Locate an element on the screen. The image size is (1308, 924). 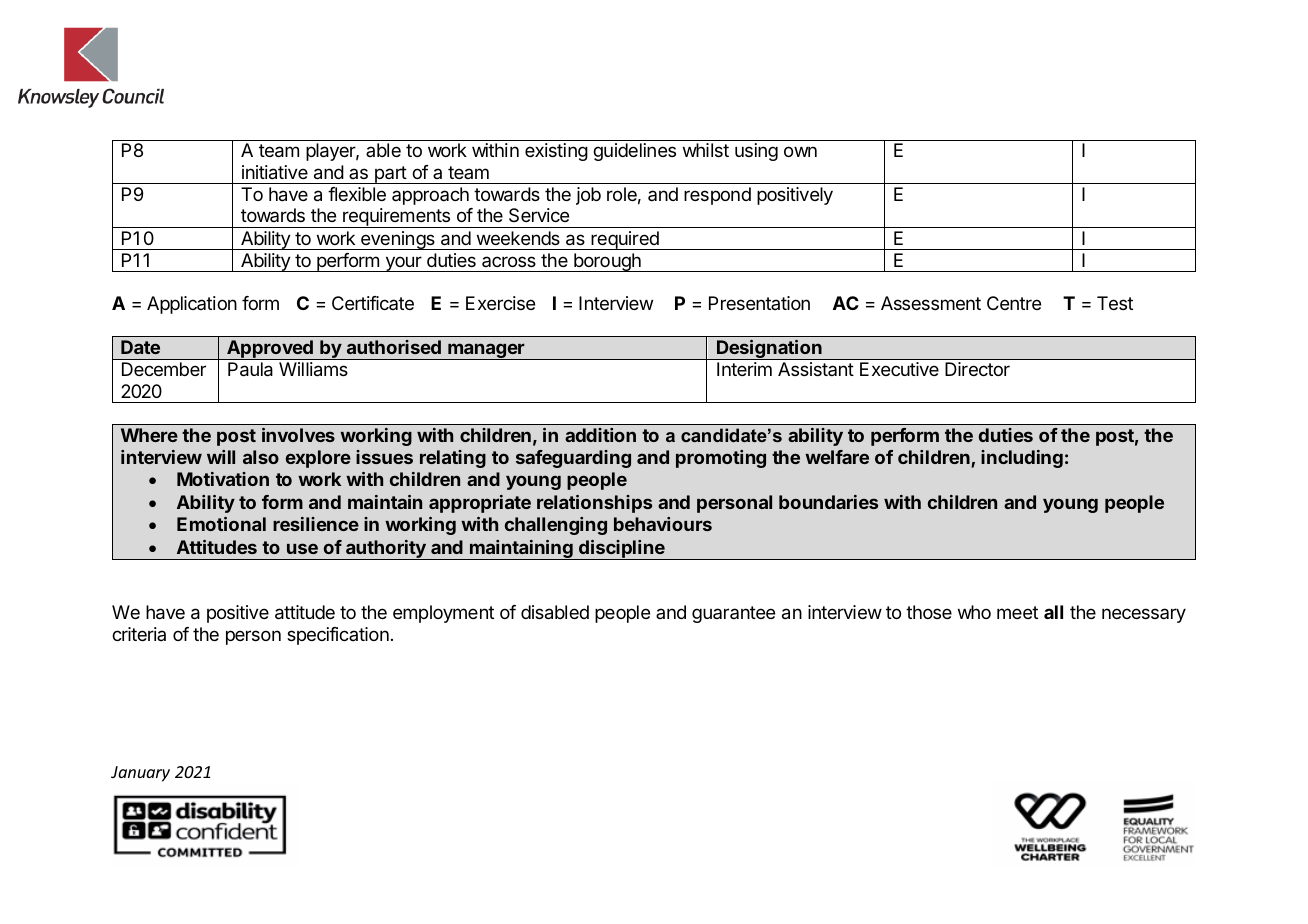
including is located at coordinates (1022, 459).
